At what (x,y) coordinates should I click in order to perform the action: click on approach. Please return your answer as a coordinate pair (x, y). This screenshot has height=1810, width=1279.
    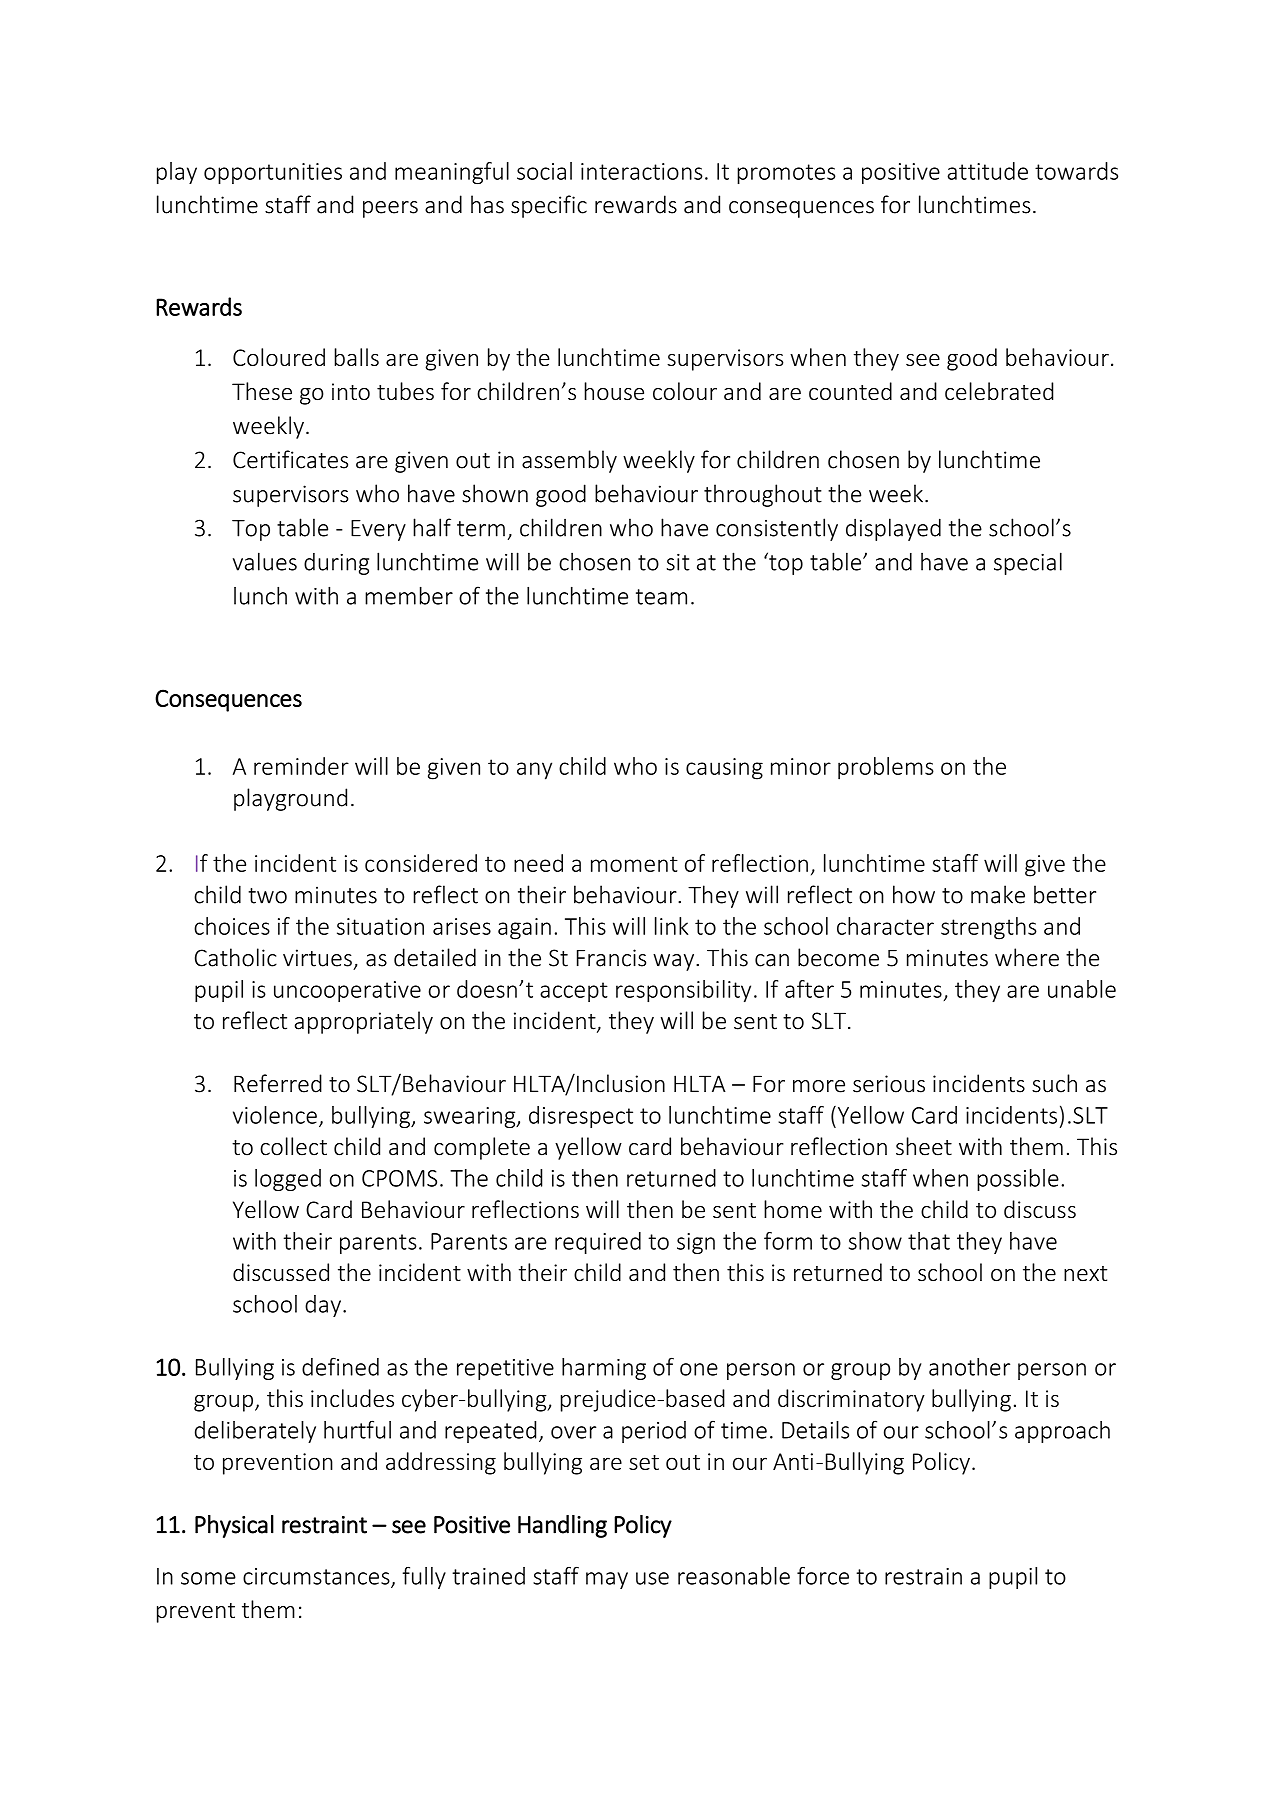
    Looking at the image, I should click on (1062, 1432).
